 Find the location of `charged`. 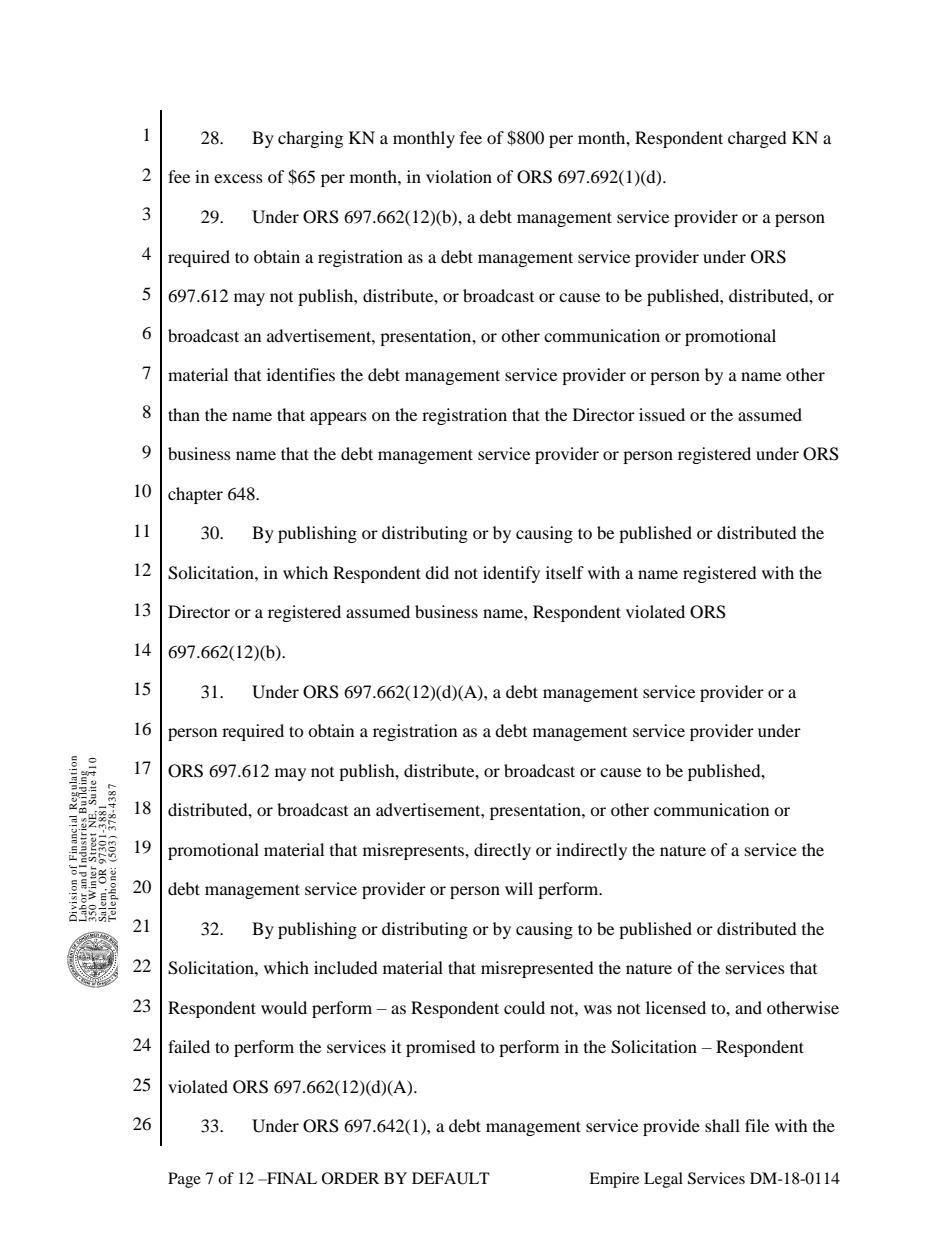

charged is located at coordinates (757, 139).
